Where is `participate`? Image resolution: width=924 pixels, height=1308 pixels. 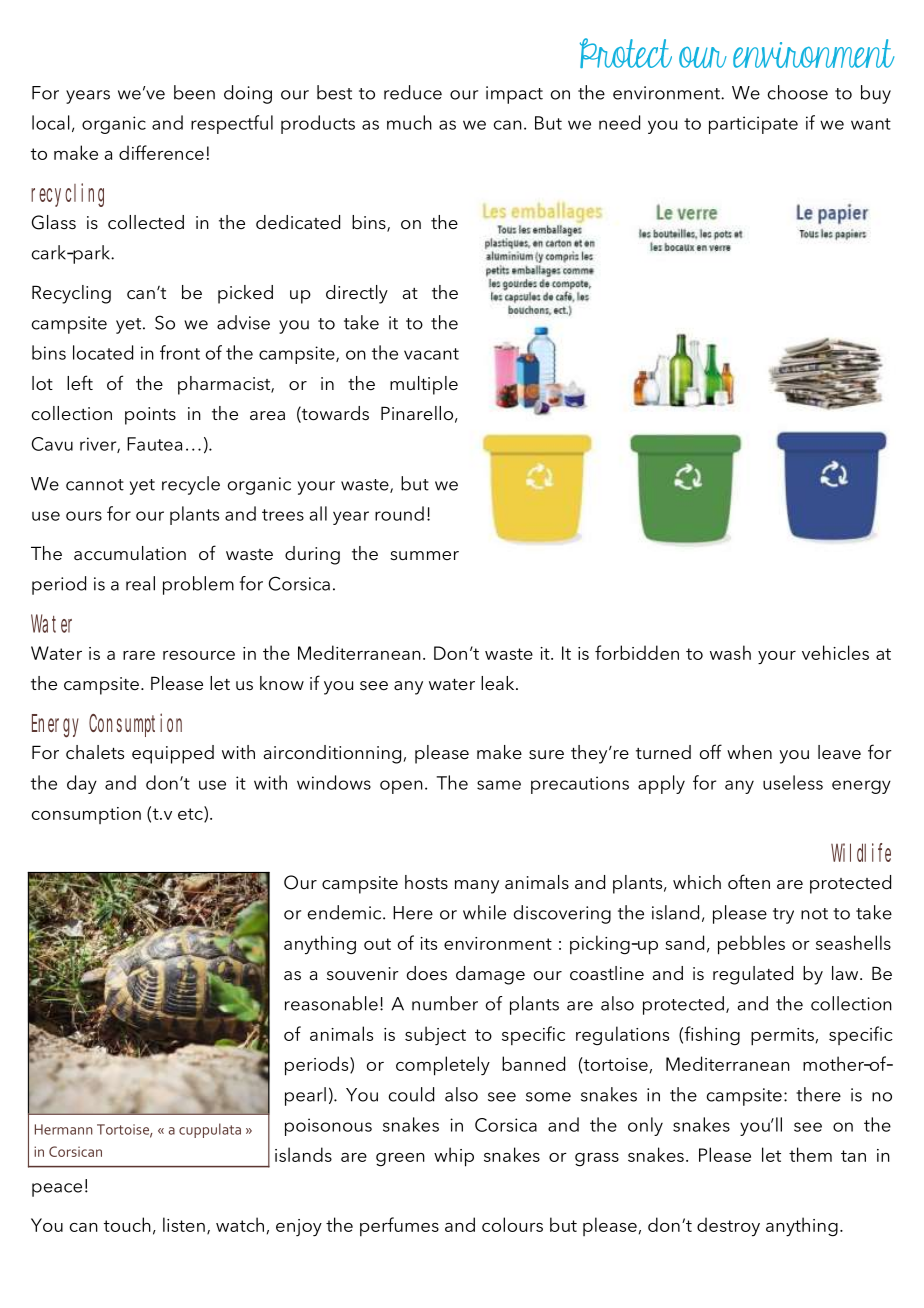
participate is located at coordinates (753, 125).
